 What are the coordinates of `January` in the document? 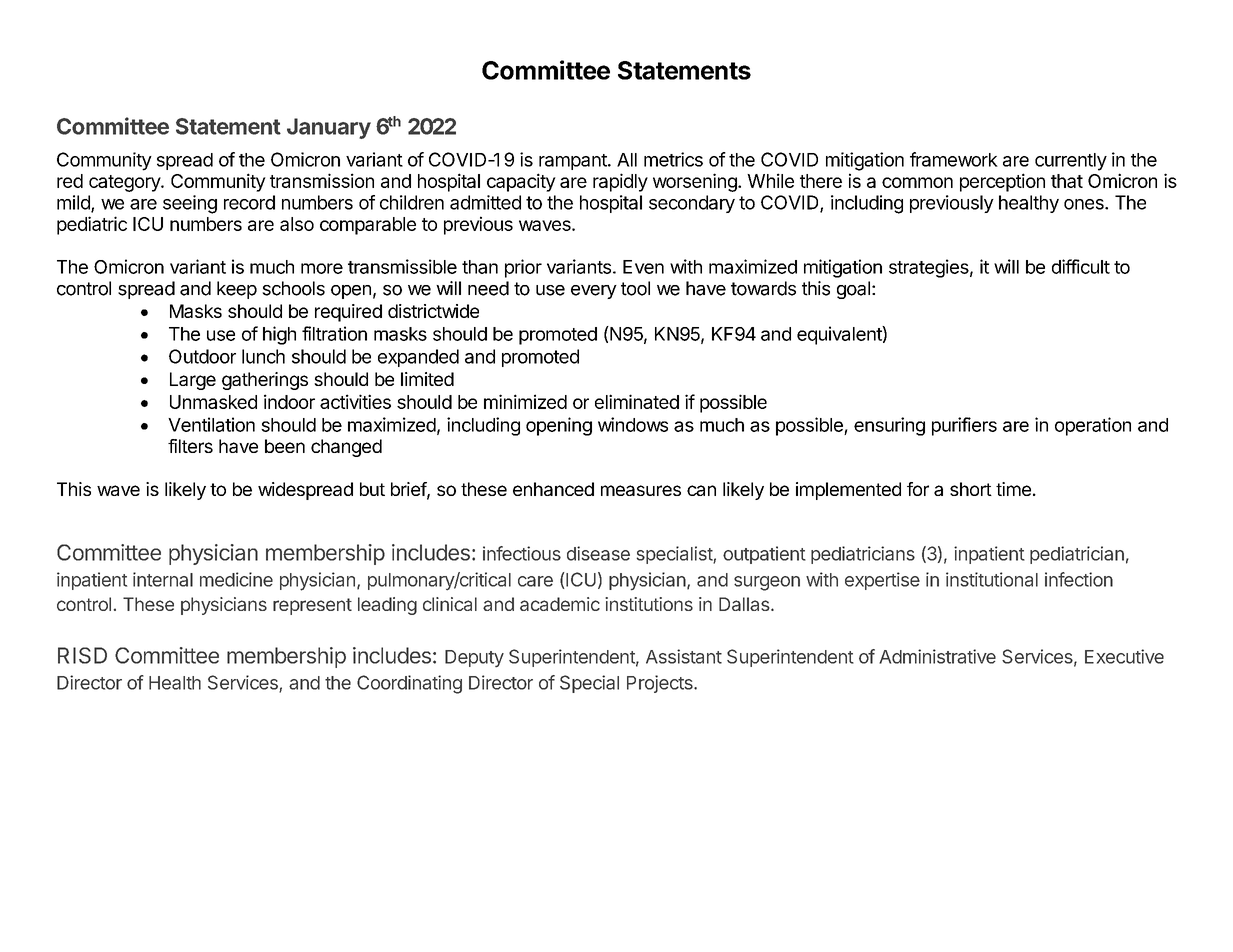 It's located at (329, 128).
